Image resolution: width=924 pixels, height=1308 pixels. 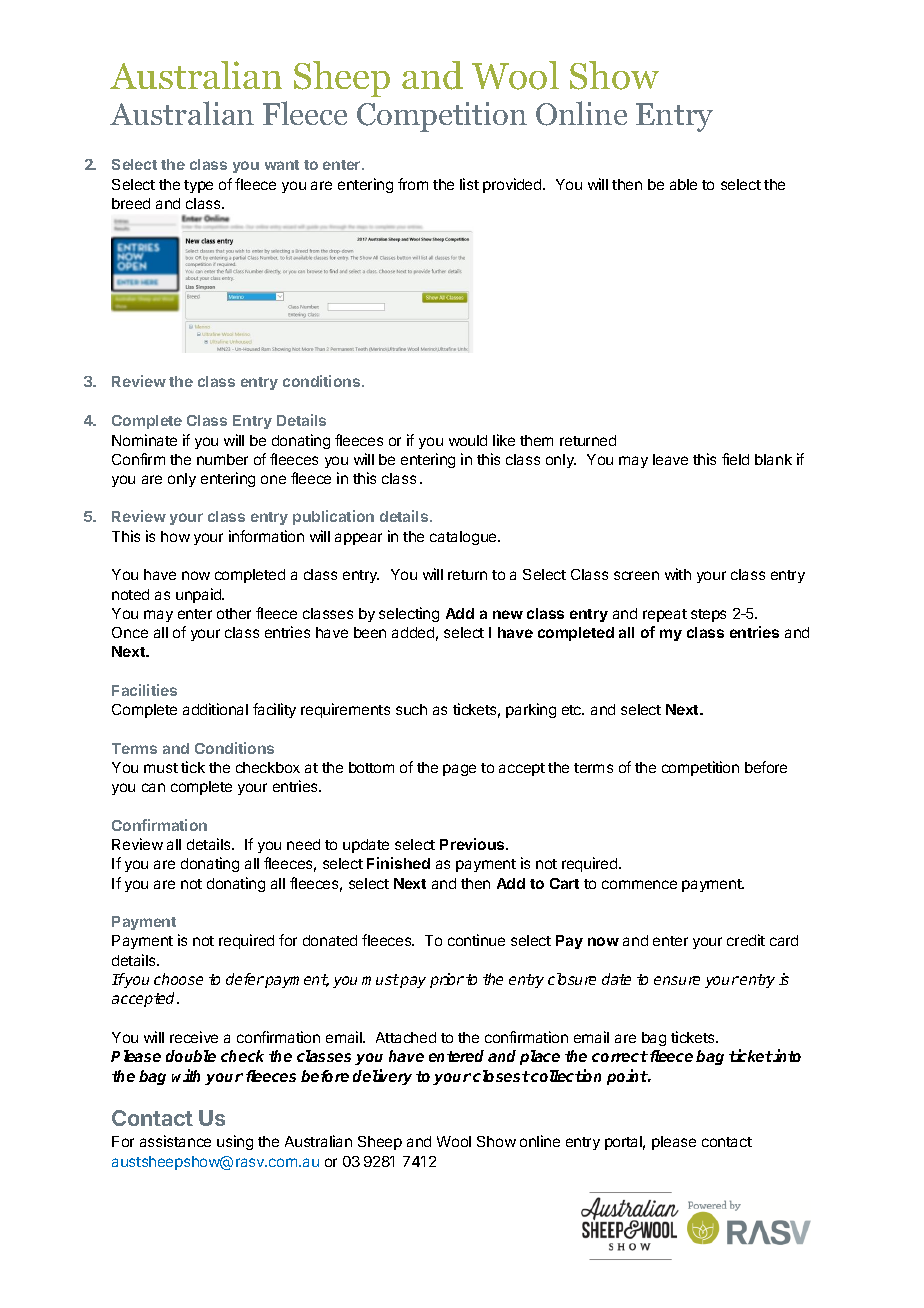 What do you see at coordinates (473, 844) in the document?
I see `Previous` at bounding box center [473, 844].
